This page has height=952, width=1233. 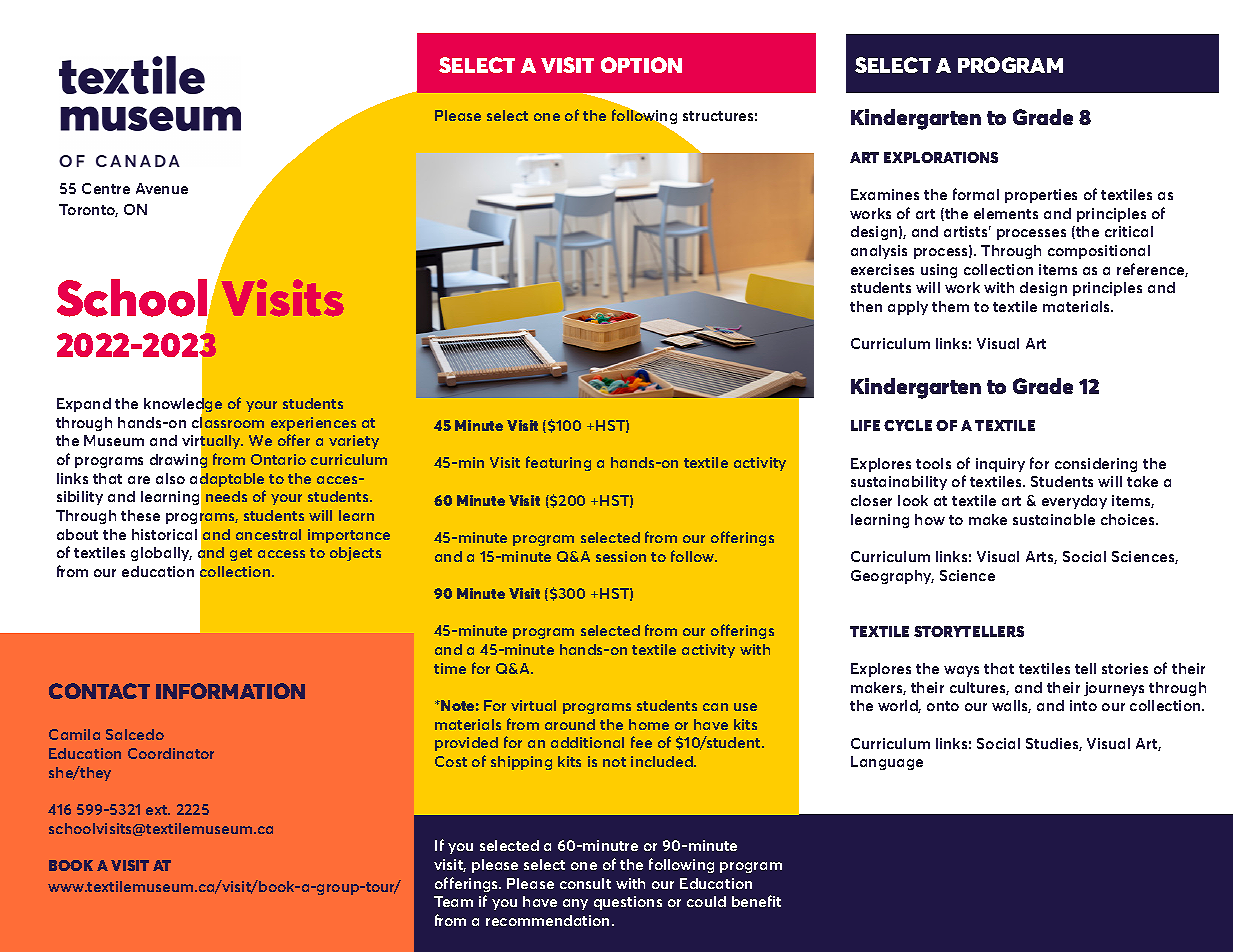 What do you see at coordinates (106, 188) in the page?
I see `Centre` at bounding box center [106, 188].
